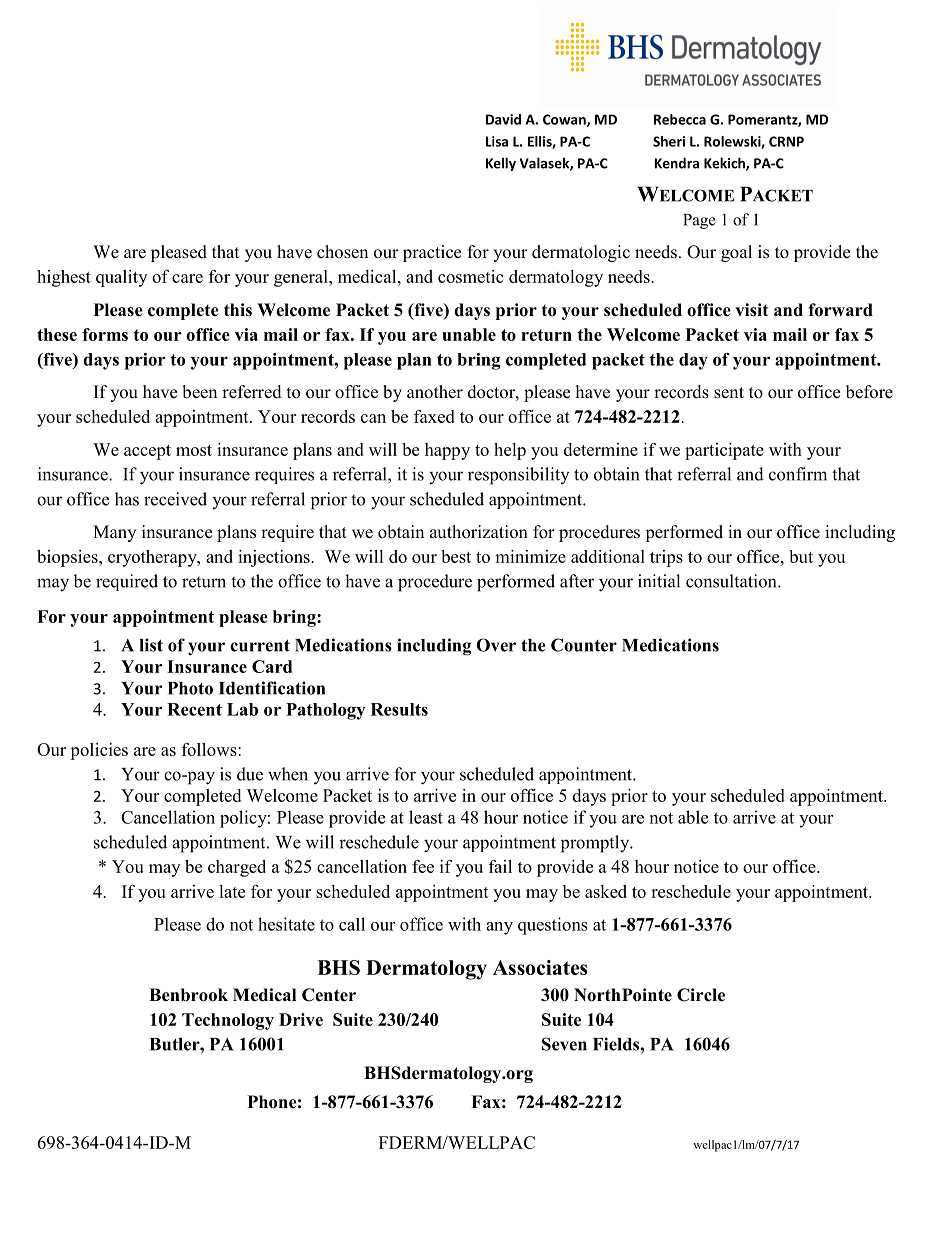 The width and height of the document is (952, 1233). Describe the element at coordinates (447, 451) in the document. I see `happy` at that location.
